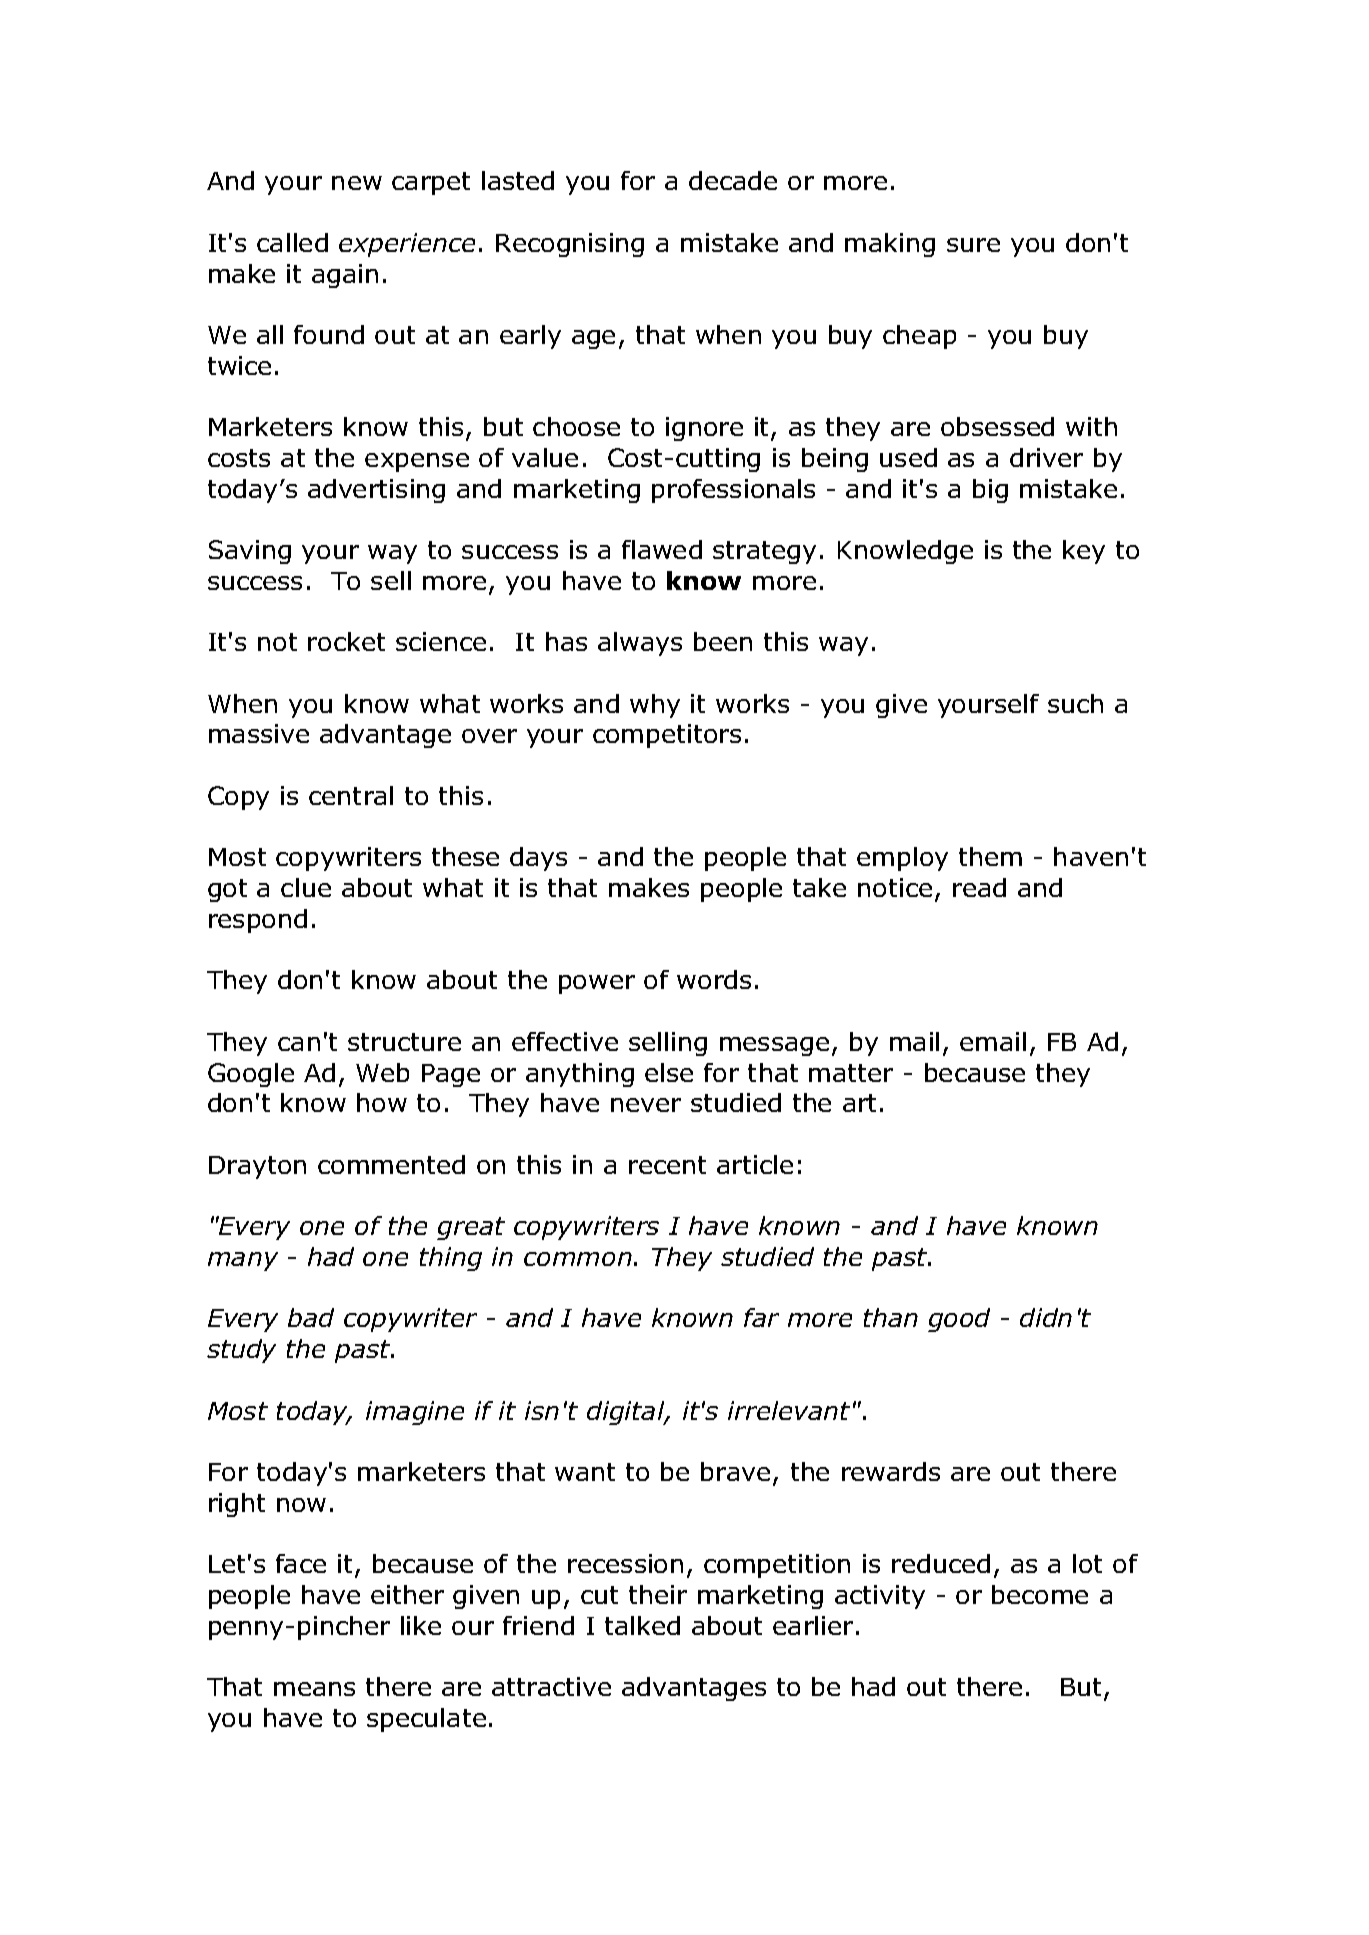 The image size is (1369, 1935). Describe the element at coordinates (578, 1259) in the screenshot. I see `common` at that location.
